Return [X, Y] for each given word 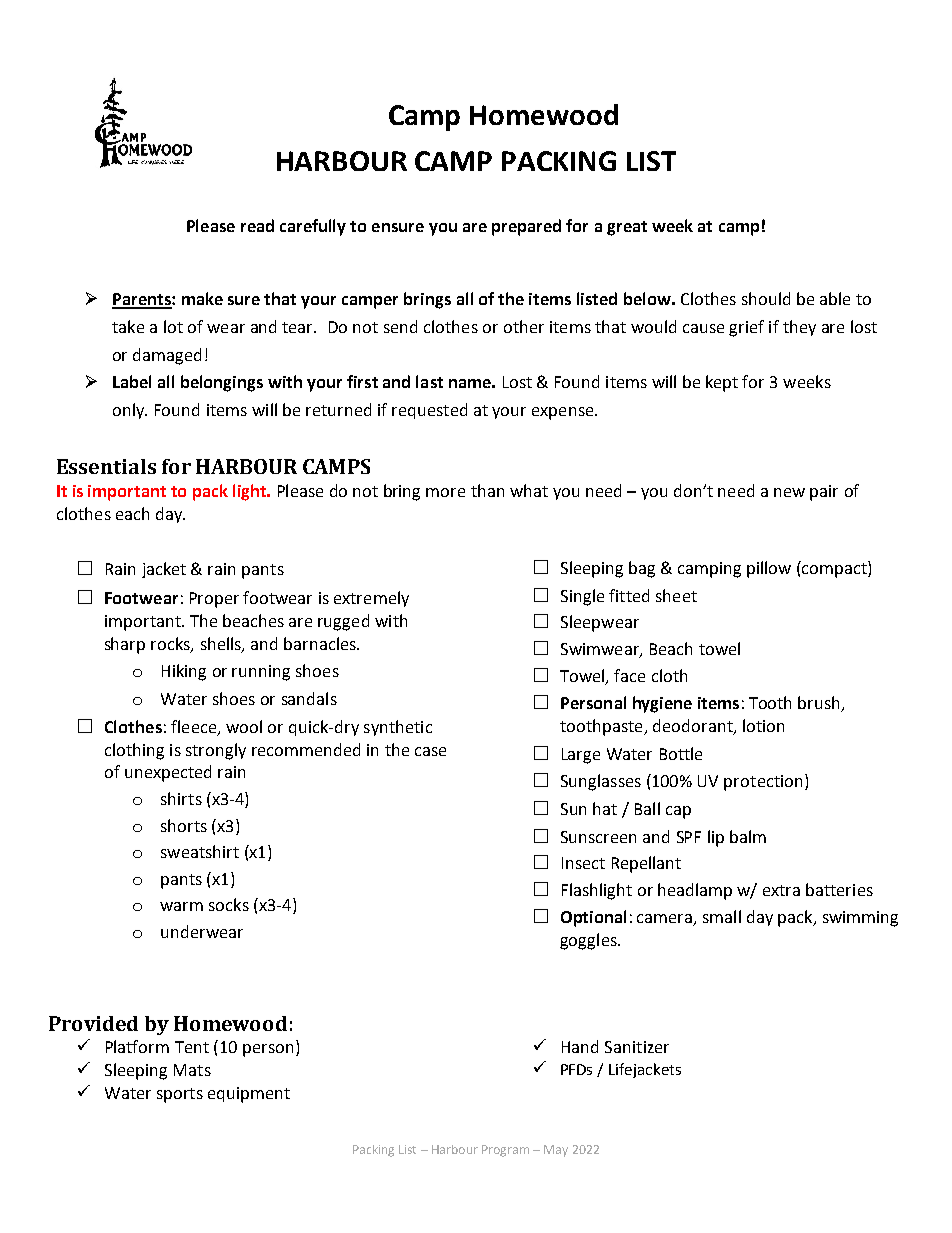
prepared [526, 227]
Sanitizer [637, 1047]
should [766, 298]
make [202, 298]
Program [505, 1151]
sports [180, 1095]
